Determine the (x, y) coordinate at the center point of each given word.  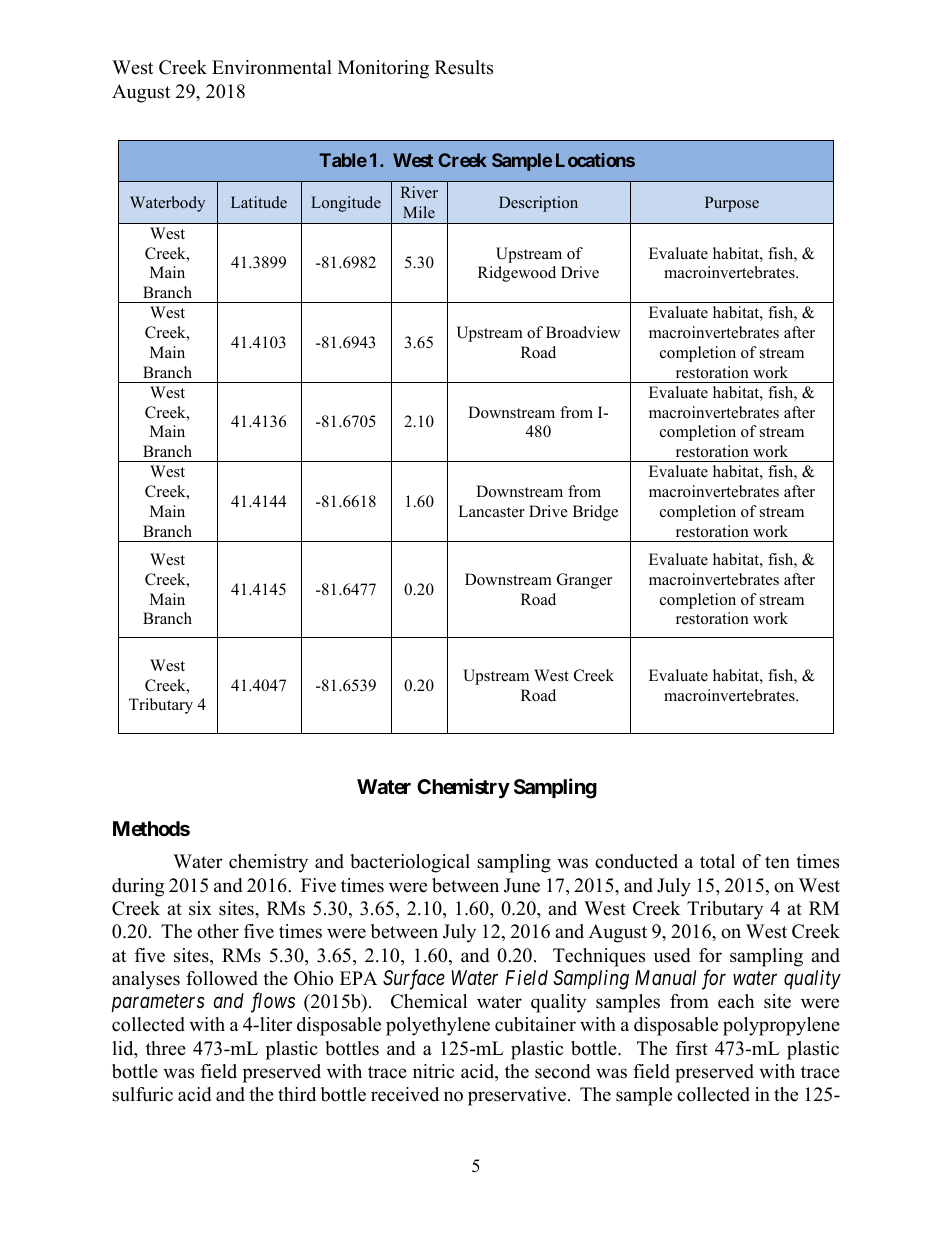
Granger (584, 581)
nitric (433, 1071)
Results (464, 67)
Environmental (272, 67)
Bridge (595, 513)
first (692, 1048)
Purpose (732, 204)
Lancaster (491, 511)
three (166, 1048)
